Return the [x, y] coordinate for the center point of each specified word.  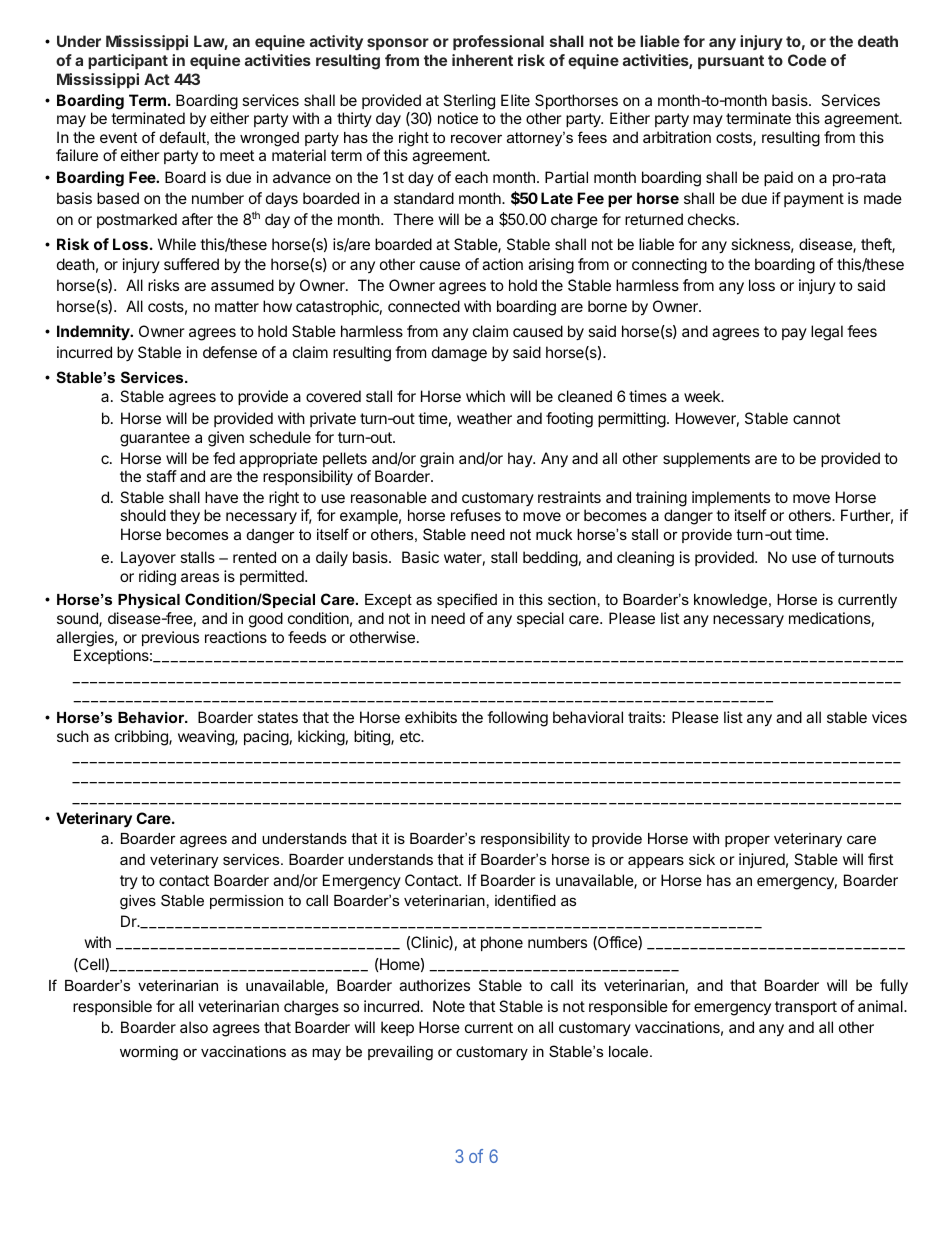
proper [747, 841]
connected [424, 306]
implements [731, 498]
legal [827, 333]
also [194, 1027]
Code [807, 60]
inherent [482, 60]
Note [449, 1006]
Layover [148, 558]
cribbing [142, 738]
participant [128, 61]
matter [237, 306]
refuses [476, 515]
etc [411, 736]
